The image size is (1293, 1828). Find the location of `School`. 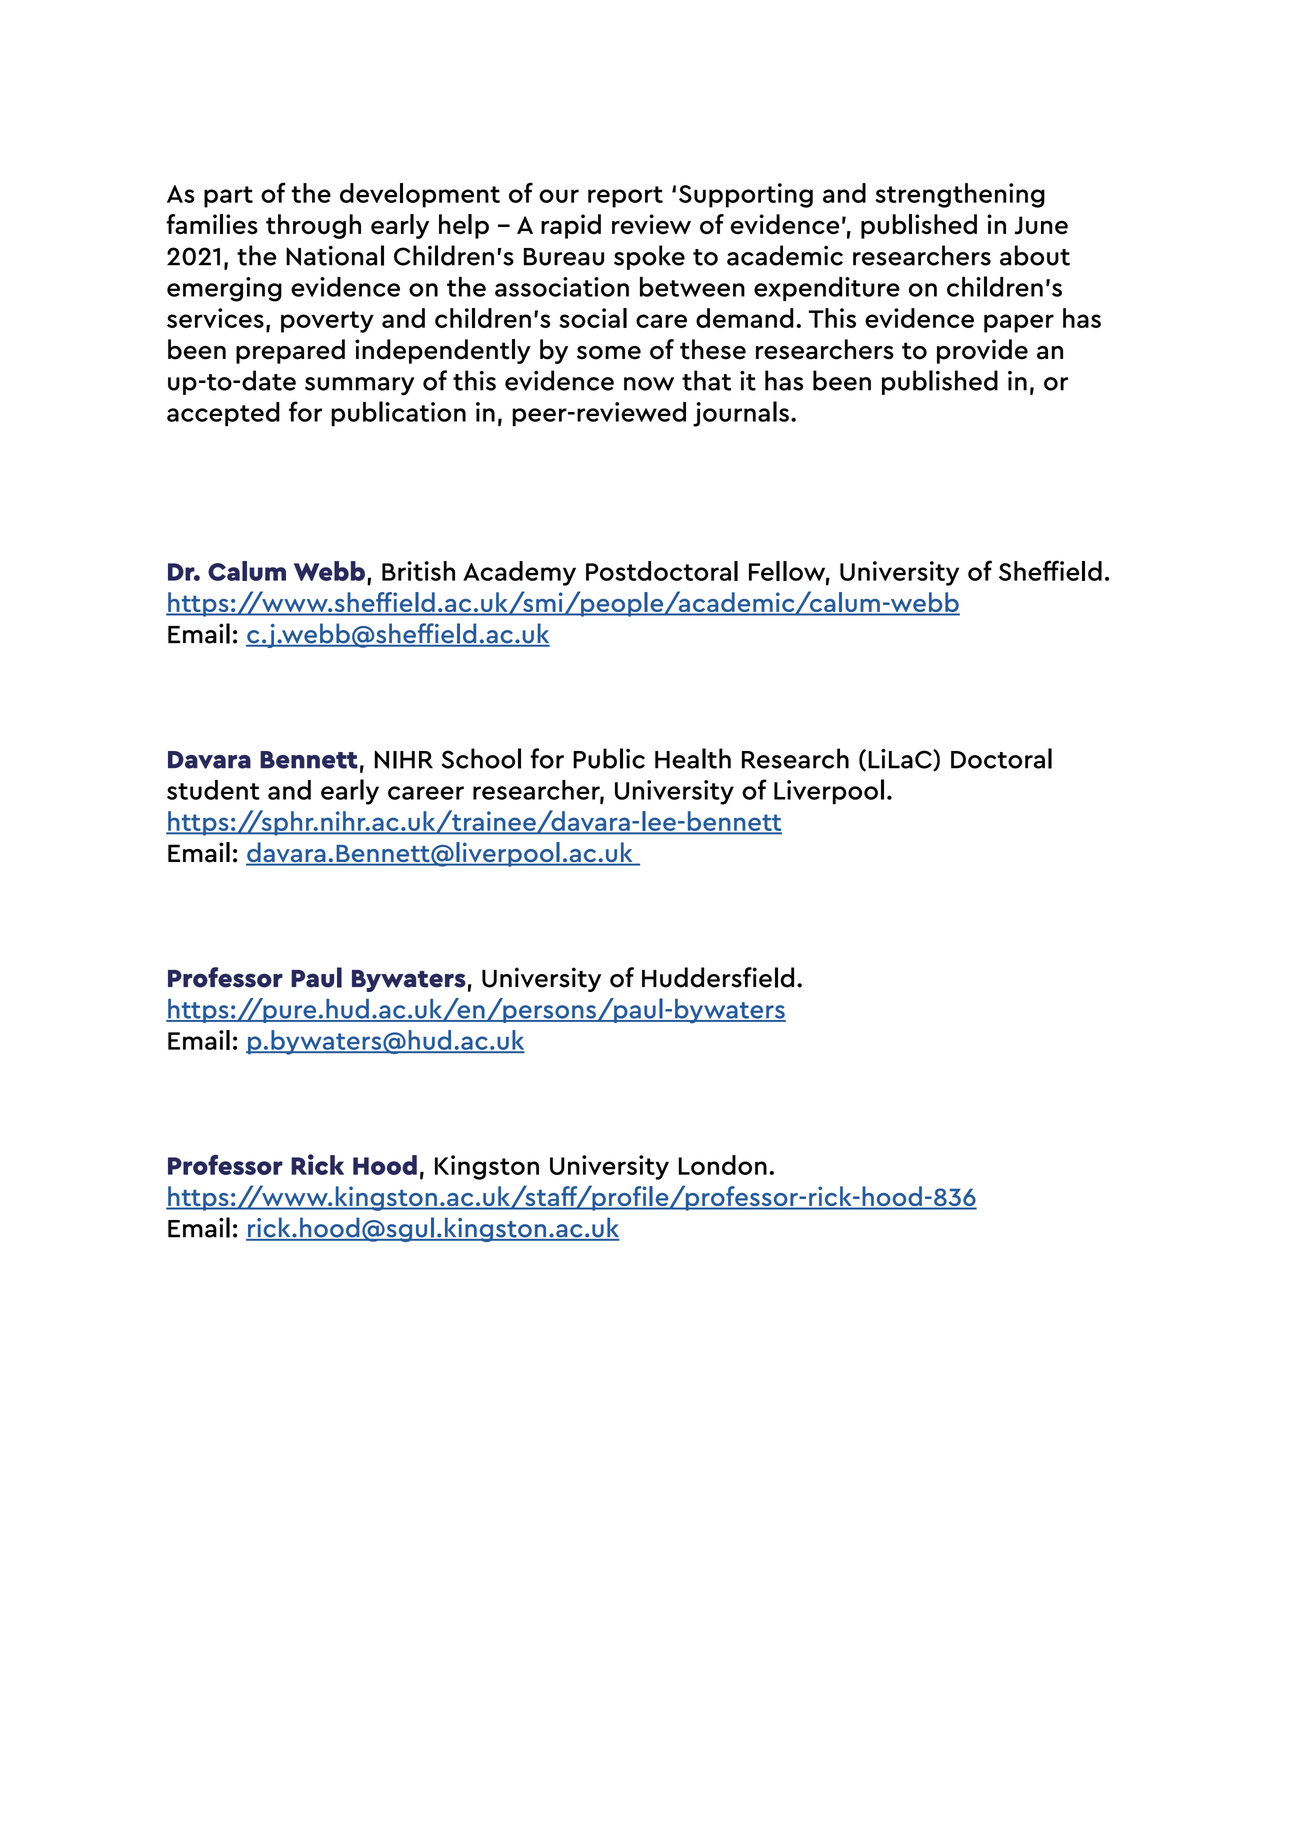

School is located at coordinates (481, 758).
